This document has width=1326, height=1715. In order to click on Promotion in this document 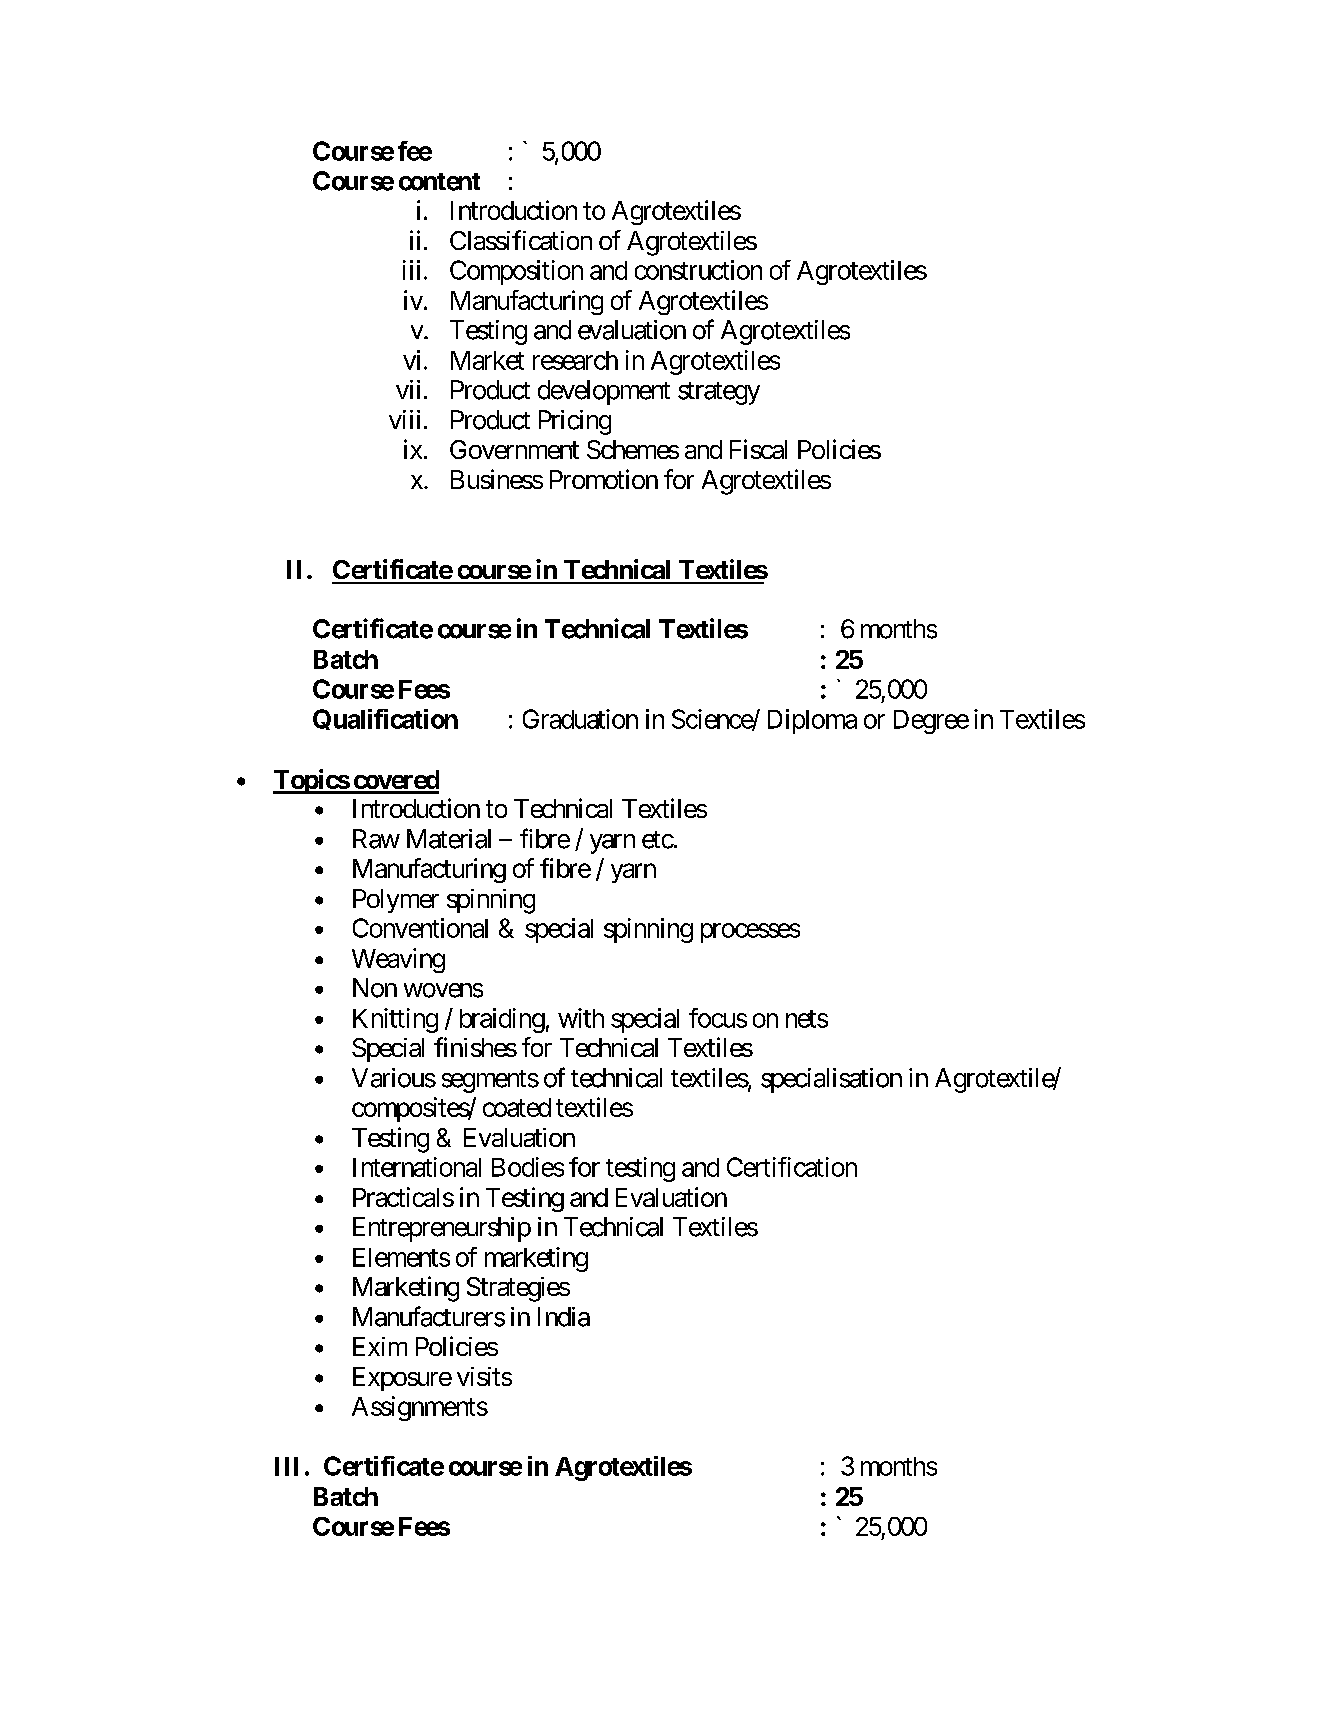, I will do `click(604, 479)`.
